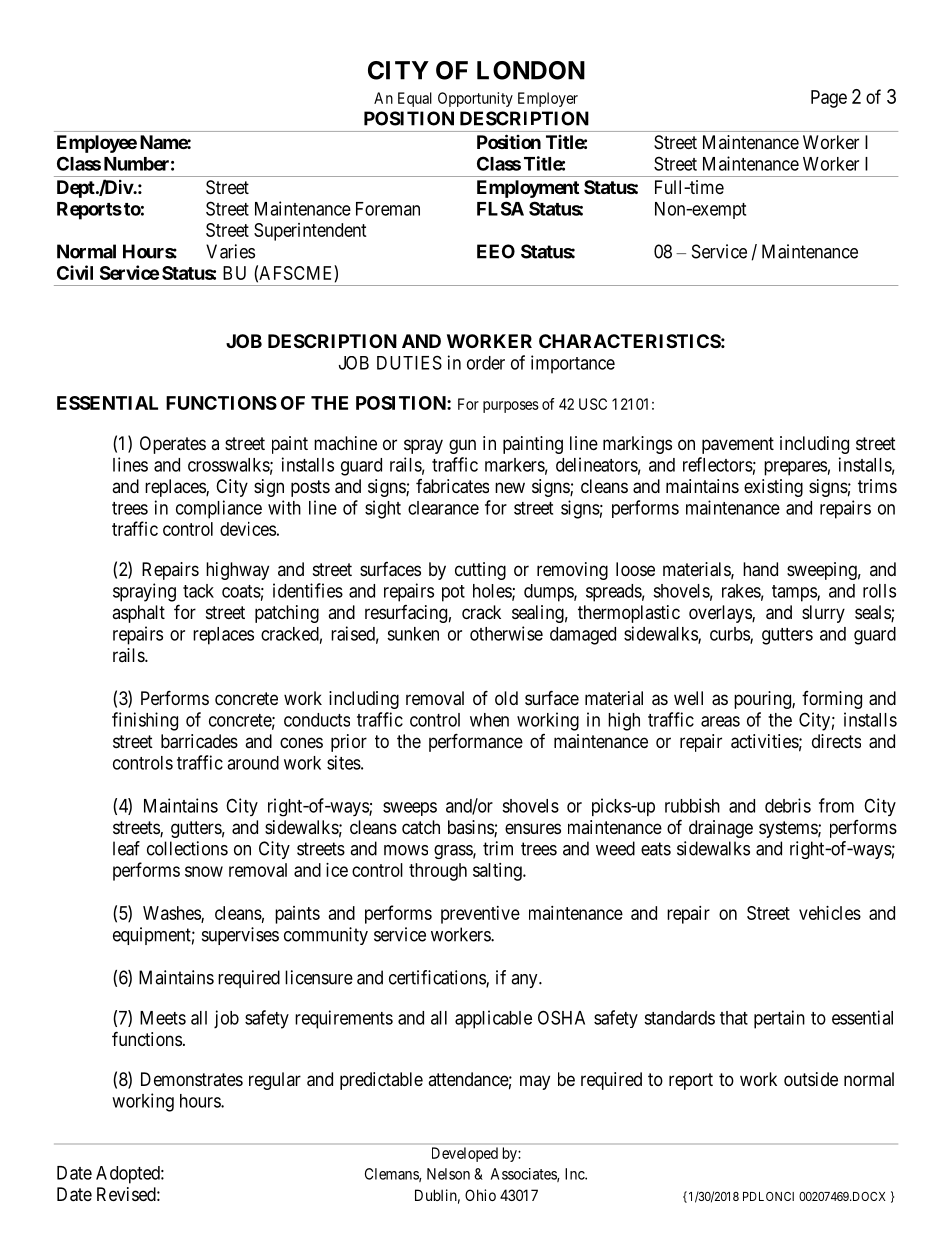 This screenshot has width=952, height=1233. What do you see at coordinates (829, 99) in the screenshot?
I see `Page` at bounding box center [829, 99].
